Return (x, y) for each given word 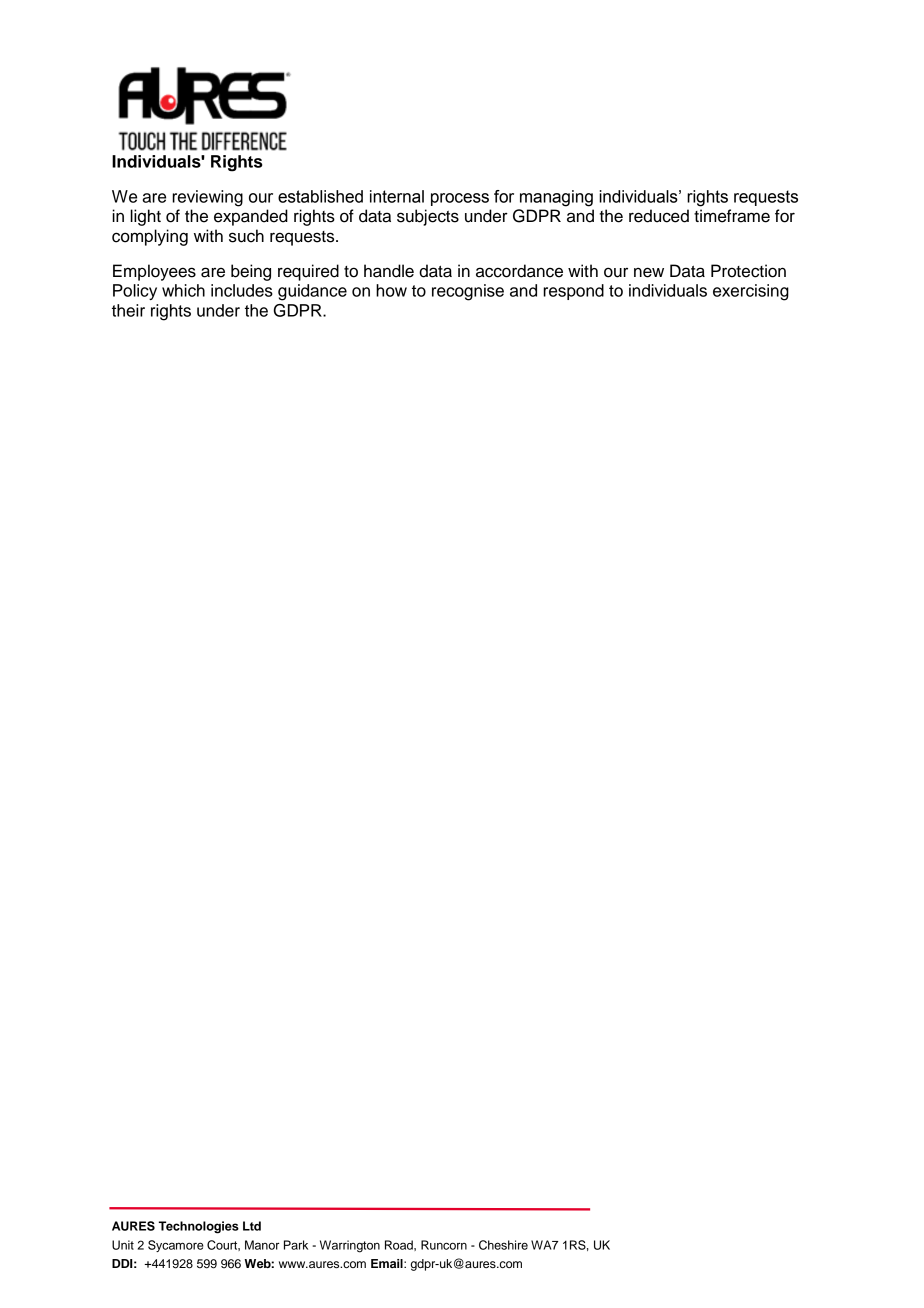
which (183, 290)
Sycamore (176, 1246)
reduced (659, 216)
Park (296, 1245)
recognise (468, 292)
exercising (751, 292)
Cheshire (503, 1245)
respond (573, 292)
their (128, 310)
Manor (262, 1245)
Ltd (252, 1226)
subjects (428, 217)
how (391, 290)
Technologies (199, 1227)
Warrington (350, 1246)
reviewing (207, 198)
